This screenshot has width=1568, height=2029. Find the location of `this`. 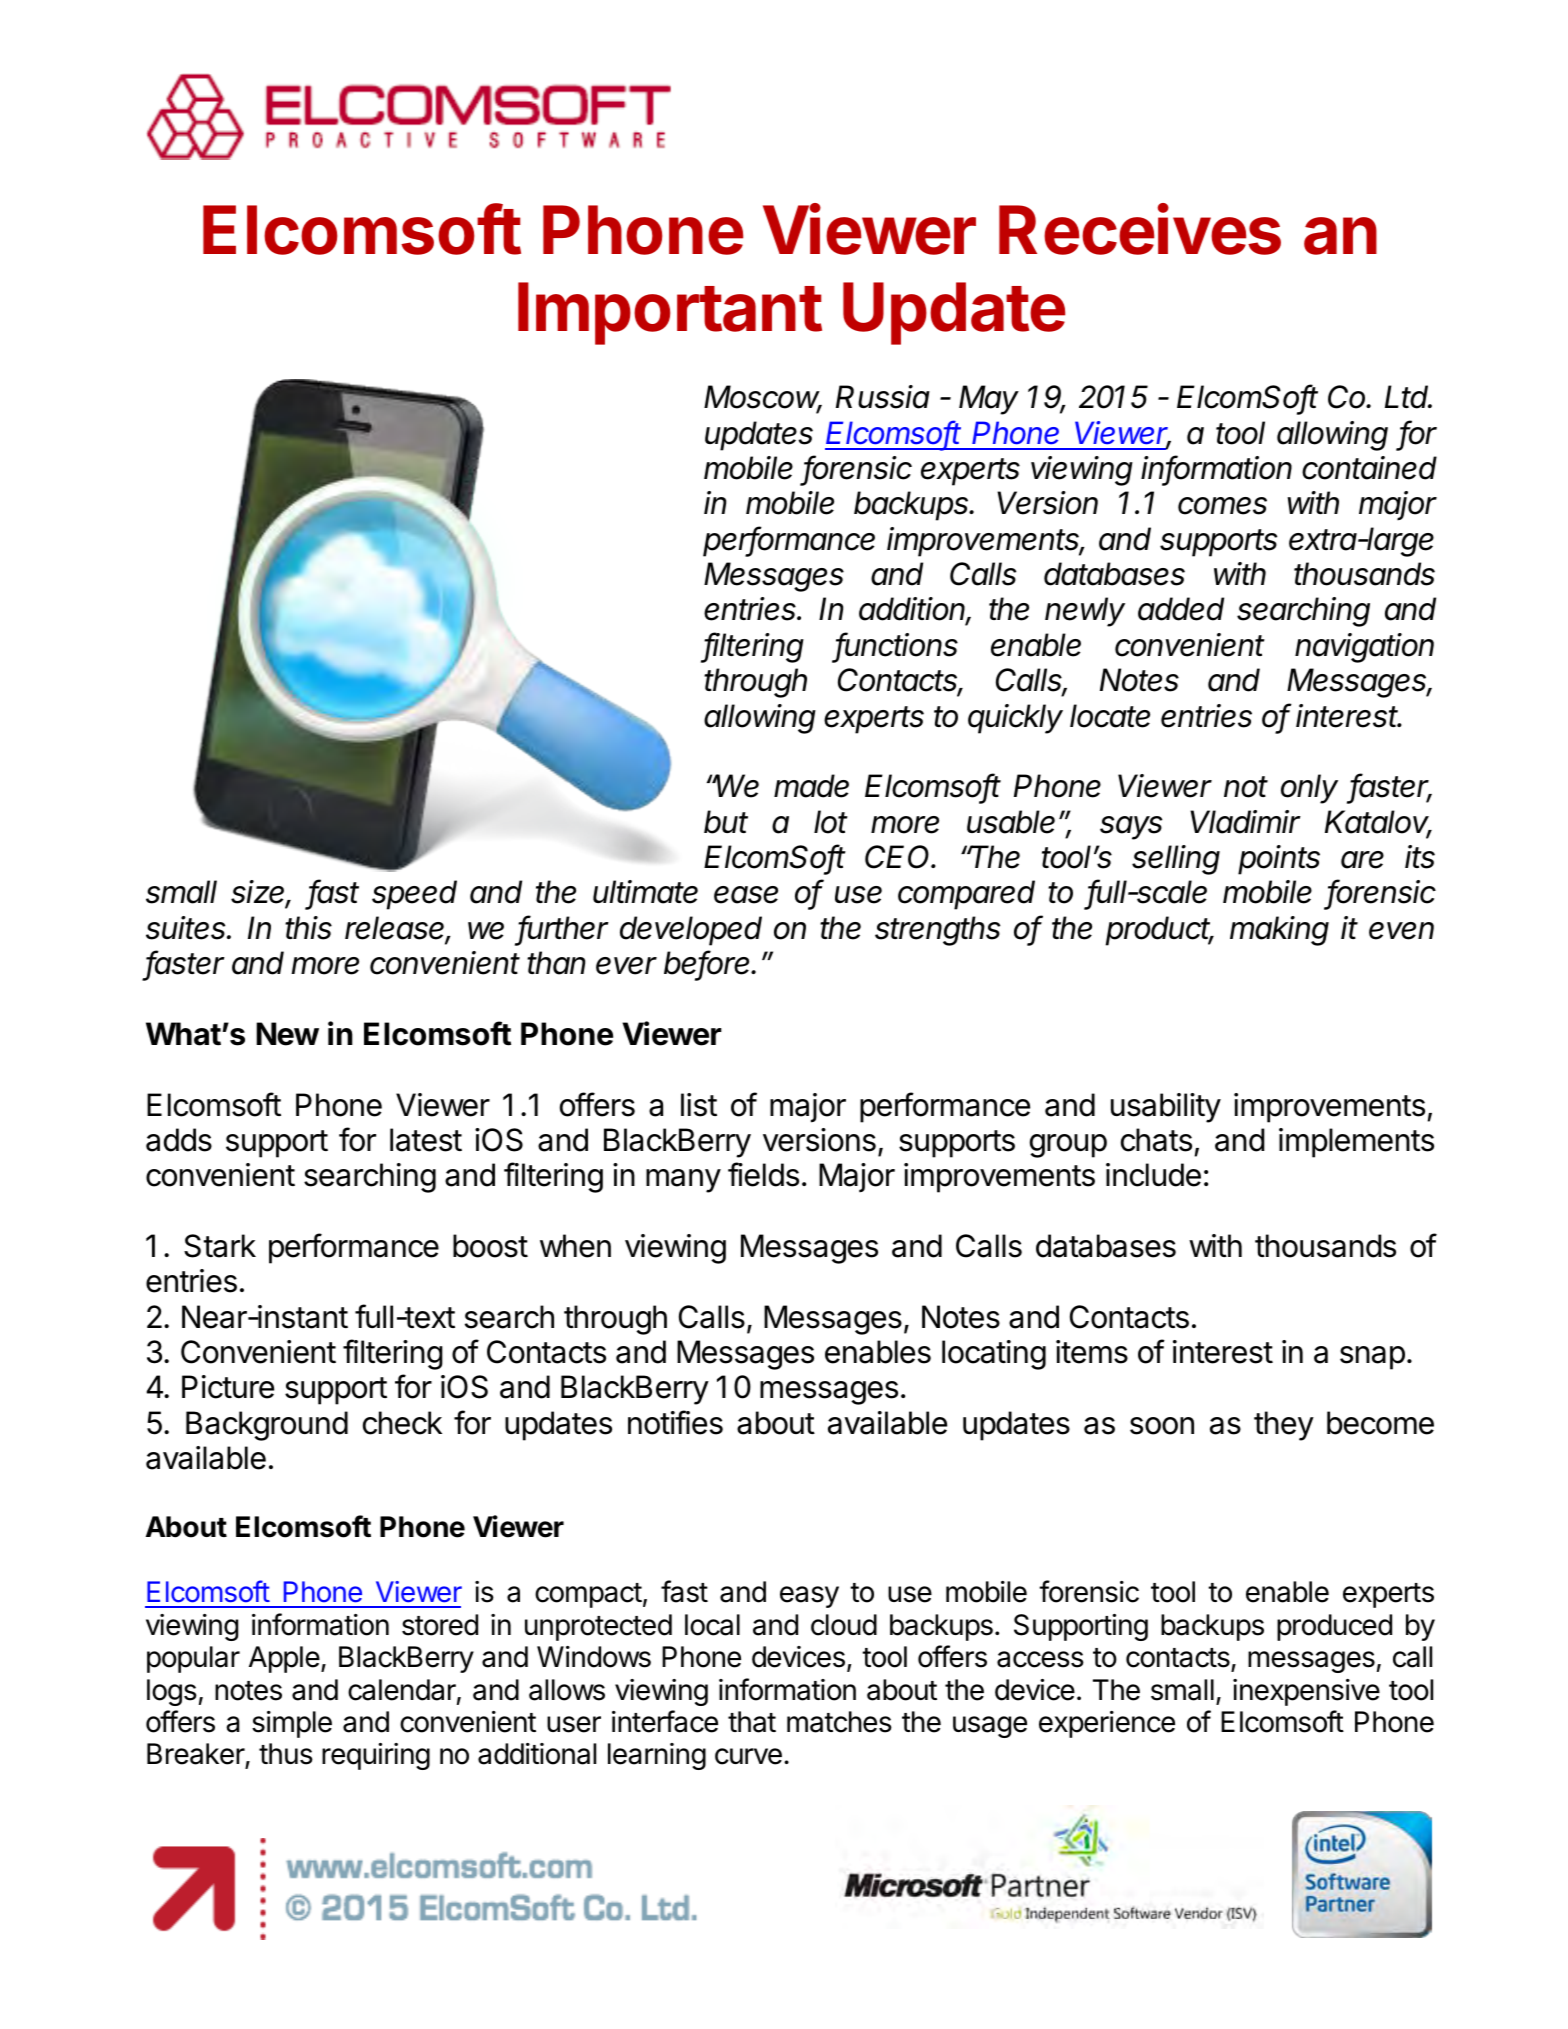

this is located at coordinates (308, 928).
